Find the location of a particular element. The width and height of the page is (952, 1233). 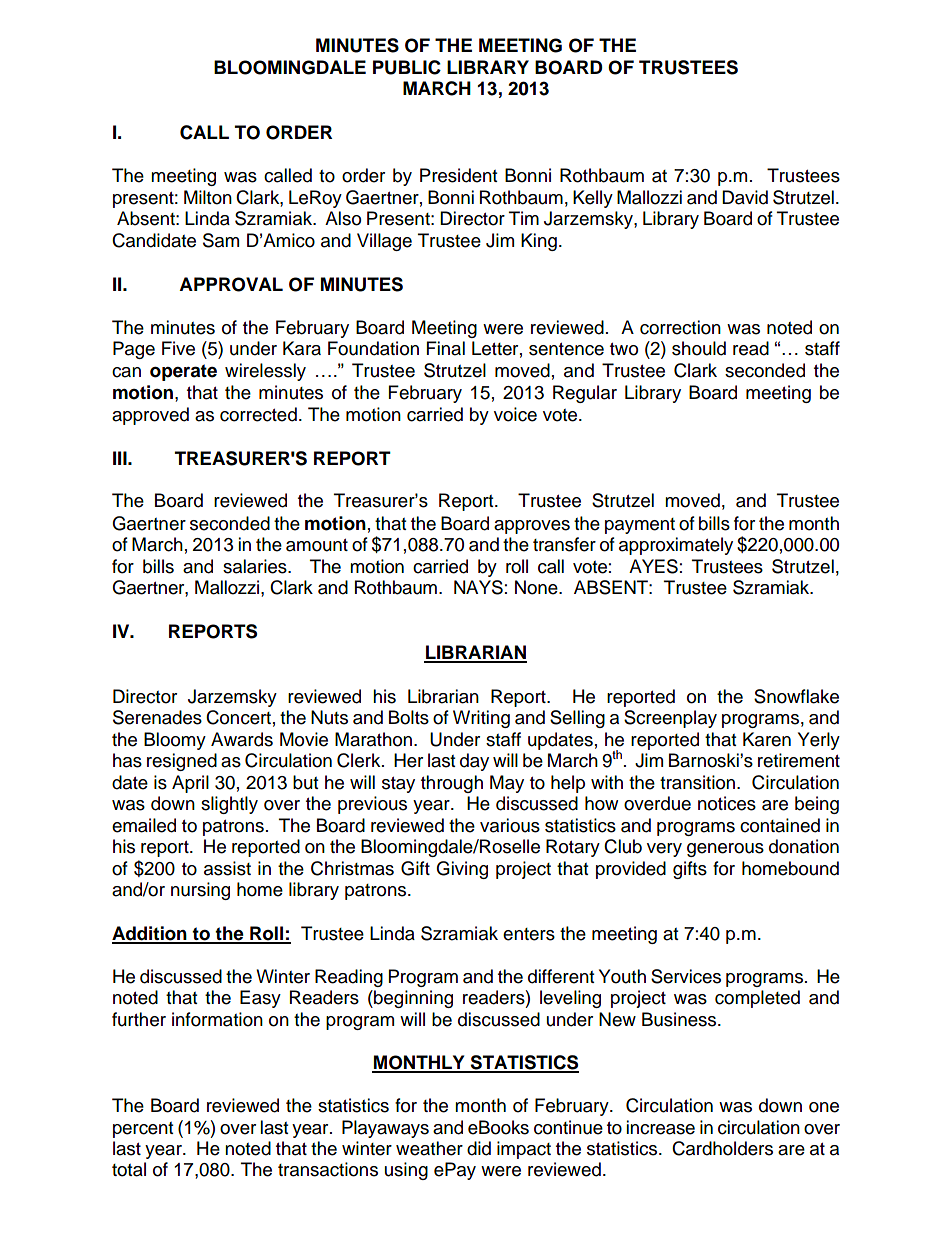

percent is located at coordinates (143, 1130).
